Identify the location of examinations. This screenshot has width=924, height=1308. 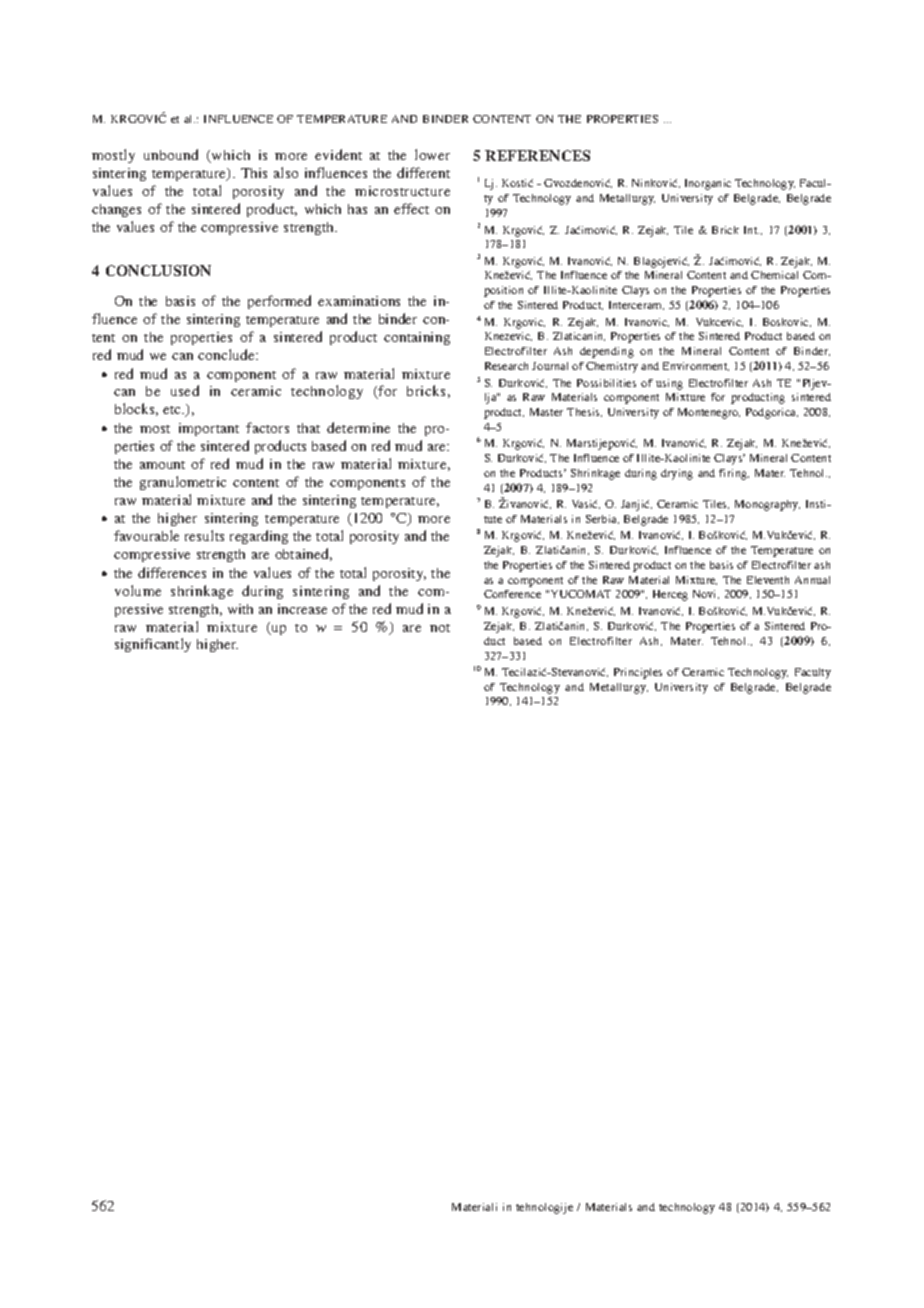
(359, 301).
